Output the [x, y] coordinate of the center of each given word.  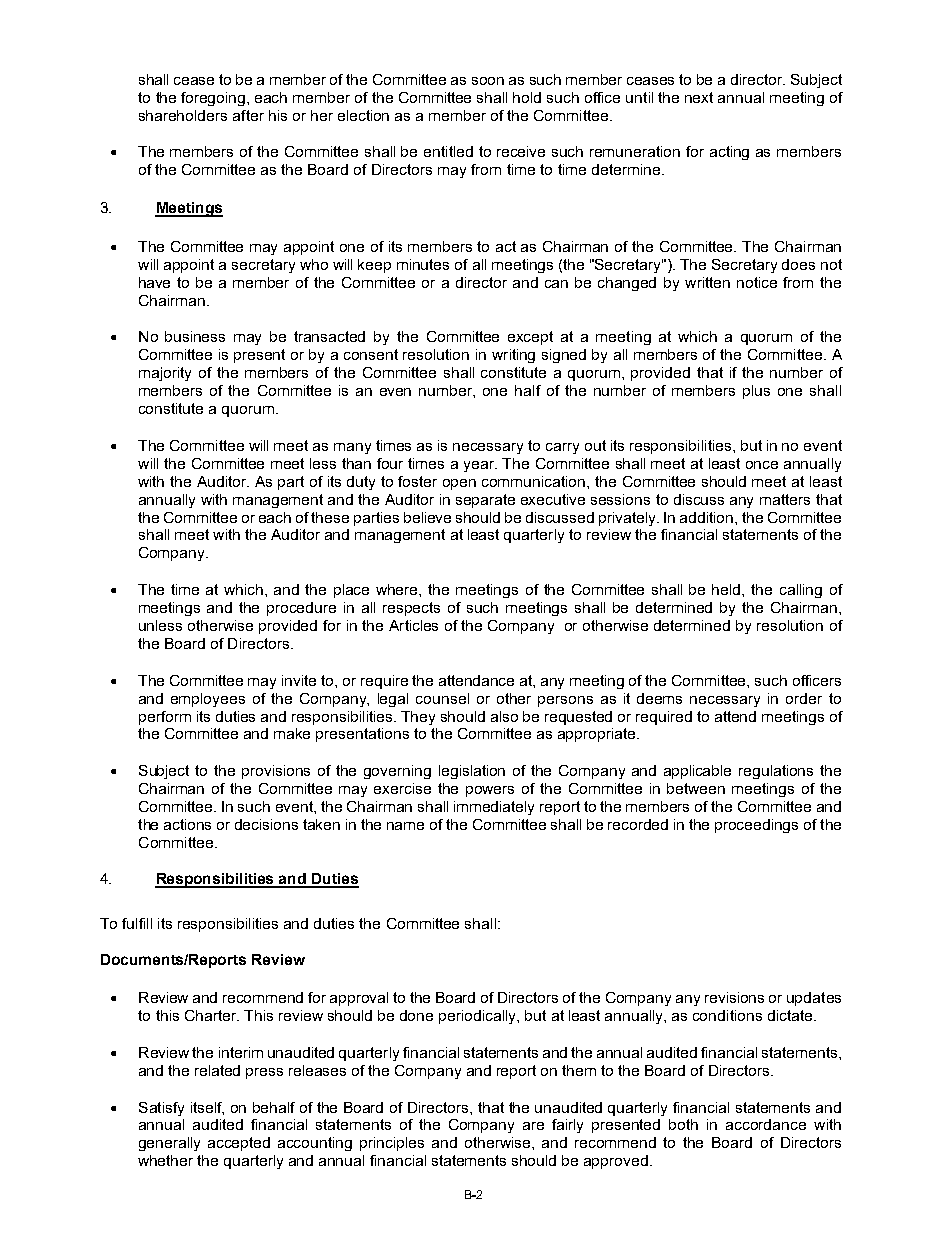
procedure [301, 609]
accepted [239, 1144]
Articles [413, 625]
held [727, 589]
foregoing [214, 99]
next [699, 97]
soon [488, 81]
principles [392, 1144]
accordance [766, 1124]
